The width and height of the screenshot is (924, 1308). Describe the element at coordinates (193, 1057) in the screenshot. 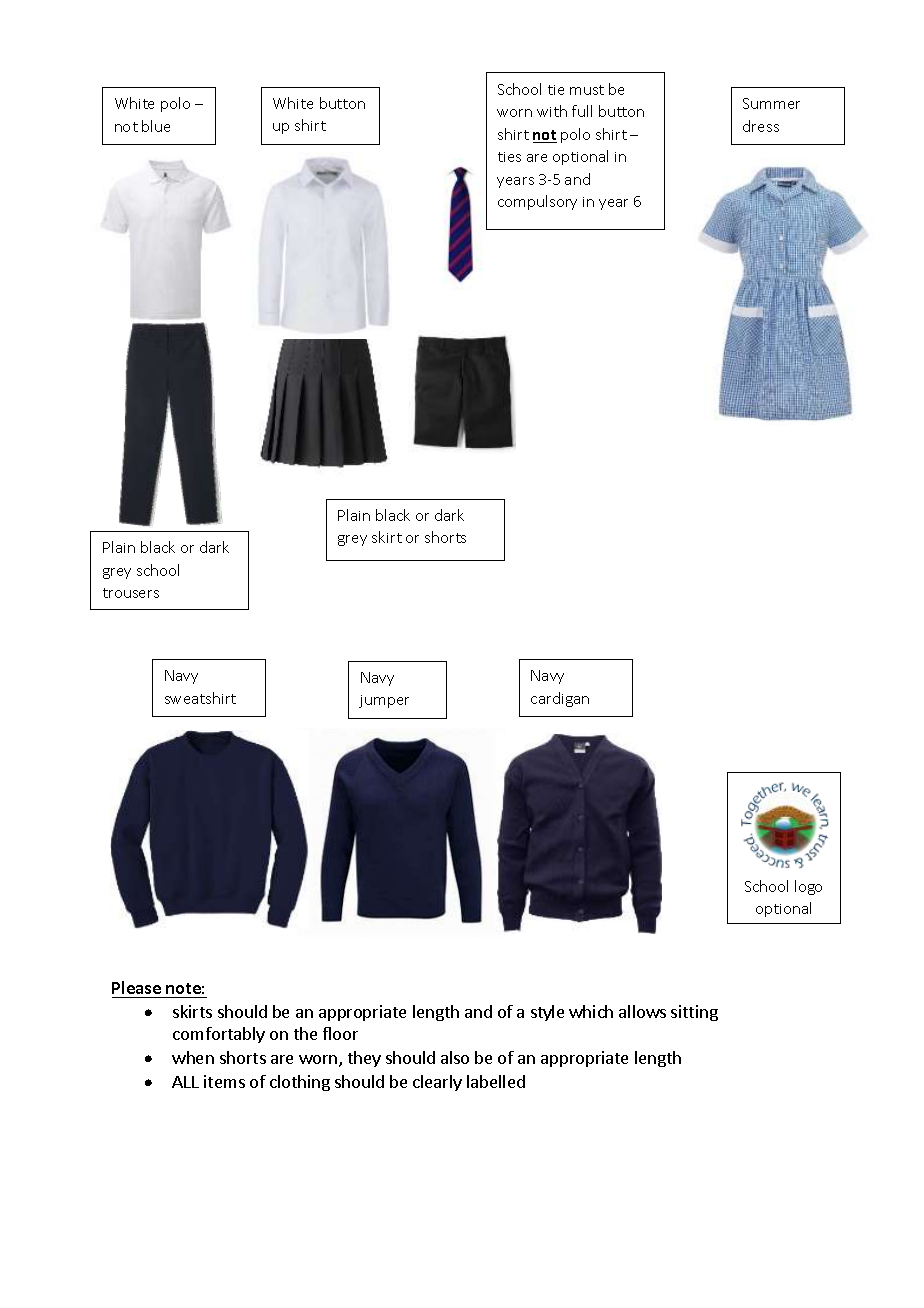

I see `when` at that location.
